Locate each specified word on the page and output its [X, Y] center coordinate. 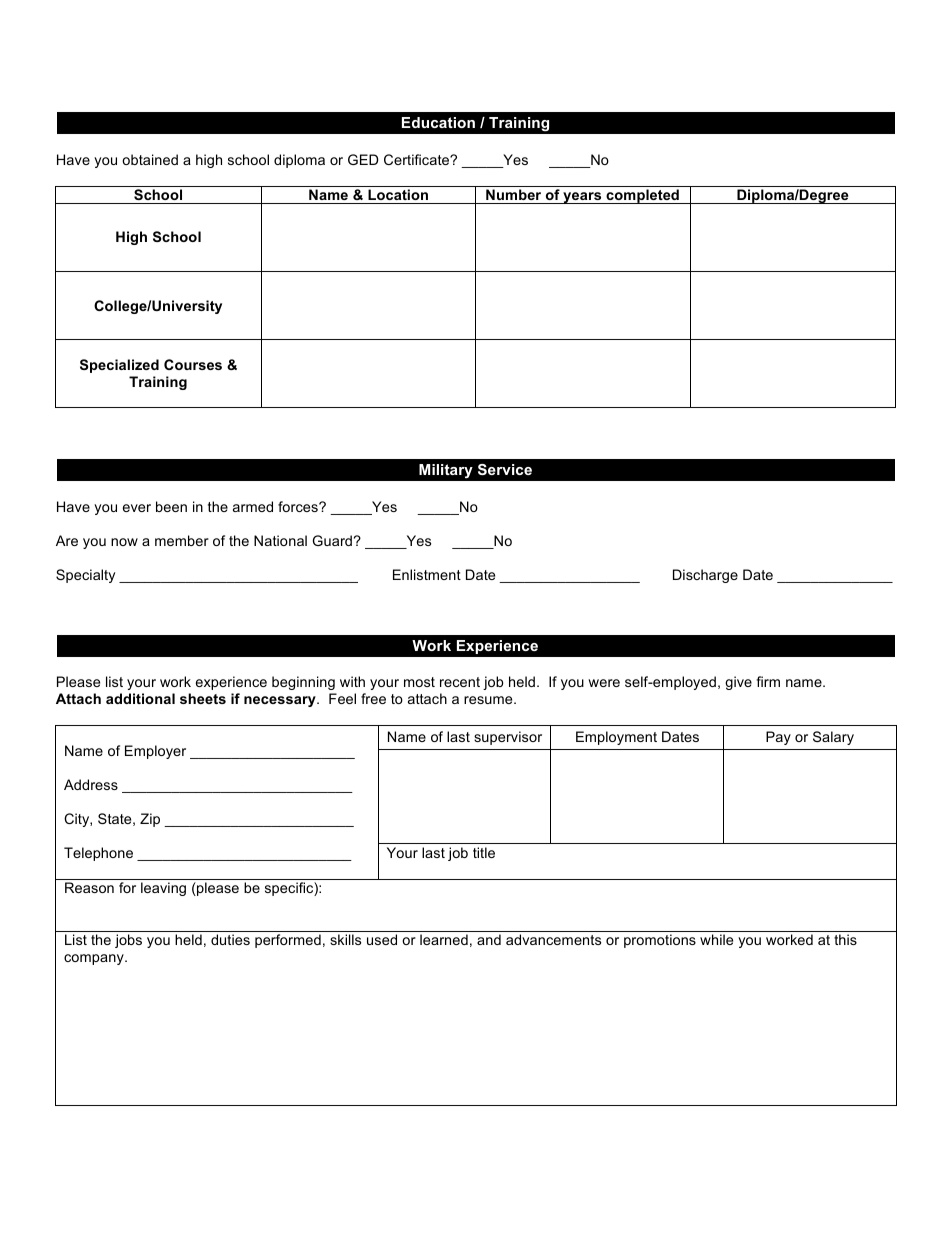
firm [768, 681]
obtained [150, 159]
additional [140, 698]
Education [438, 122]
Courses [193, 364]
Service [505, 469]
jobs [128, 941]
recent [460, 682]
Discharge [705, 576]
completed [642, 196]
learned [444, 939]
